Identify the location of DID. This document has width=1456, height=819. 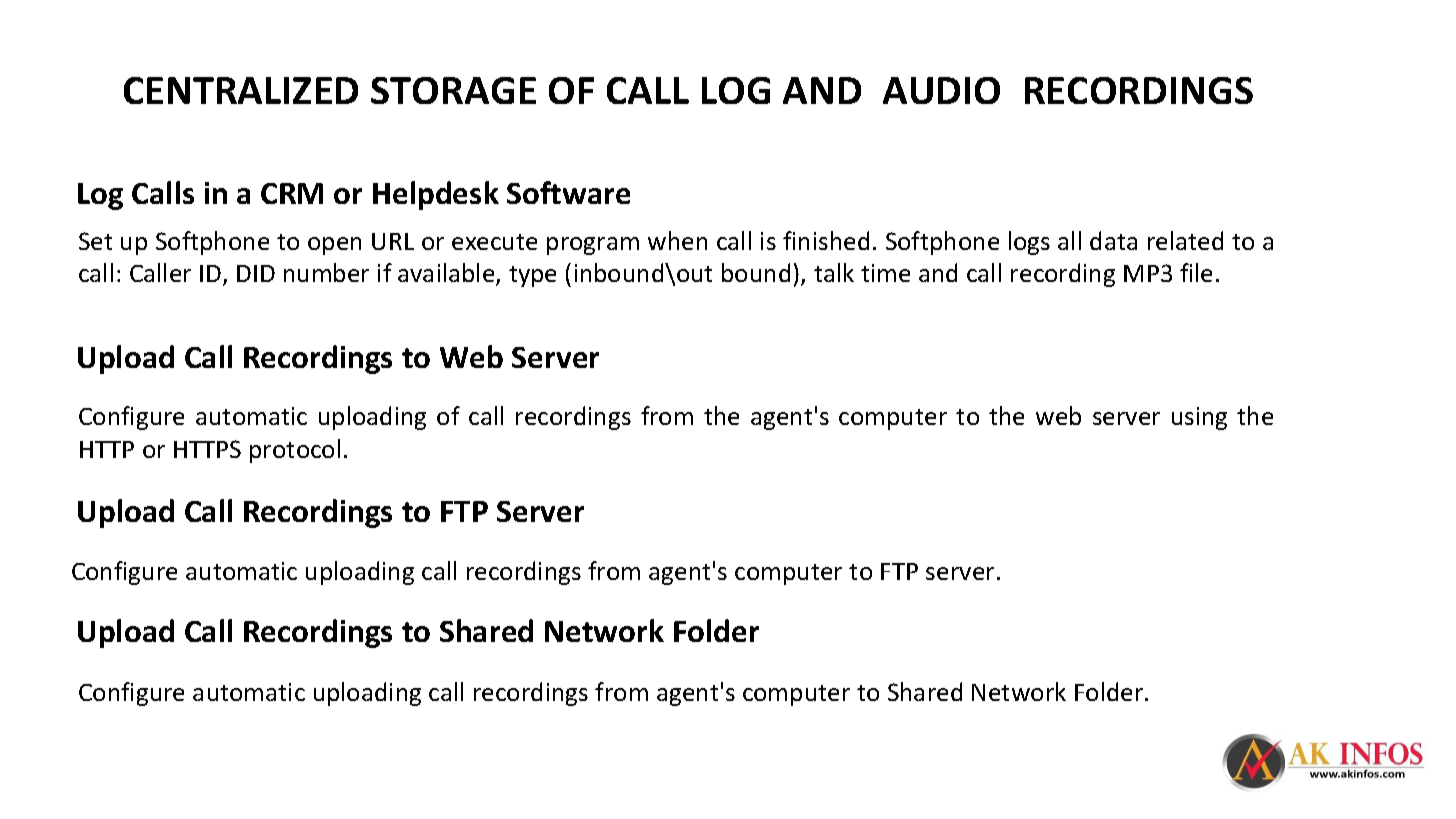
(256, 273).
